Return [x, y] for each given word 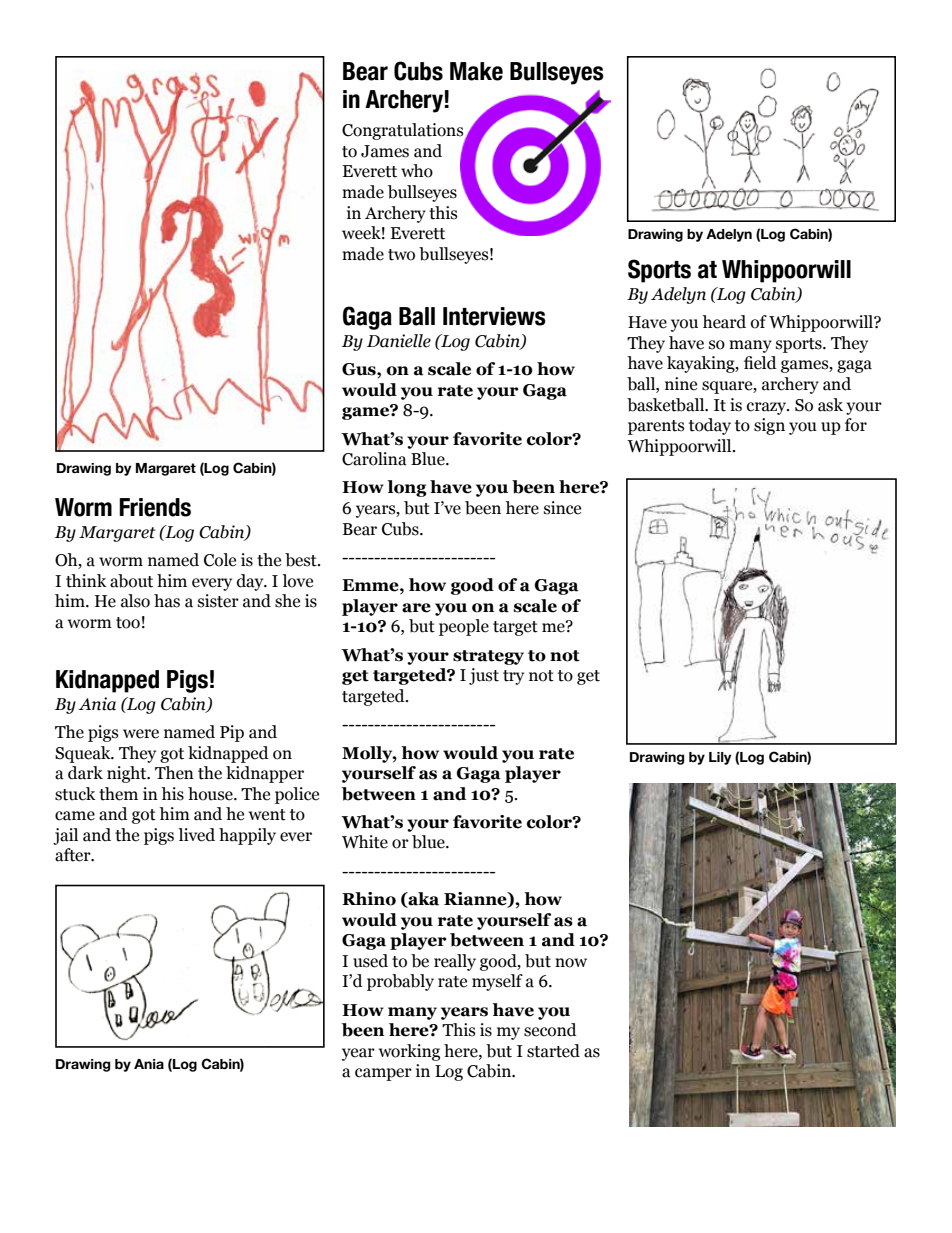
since [562, 508]
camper [383, 1074]
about [131, 581]
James [385, 151]
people [464, 627]
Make [476, 71]
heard [724, 322]
